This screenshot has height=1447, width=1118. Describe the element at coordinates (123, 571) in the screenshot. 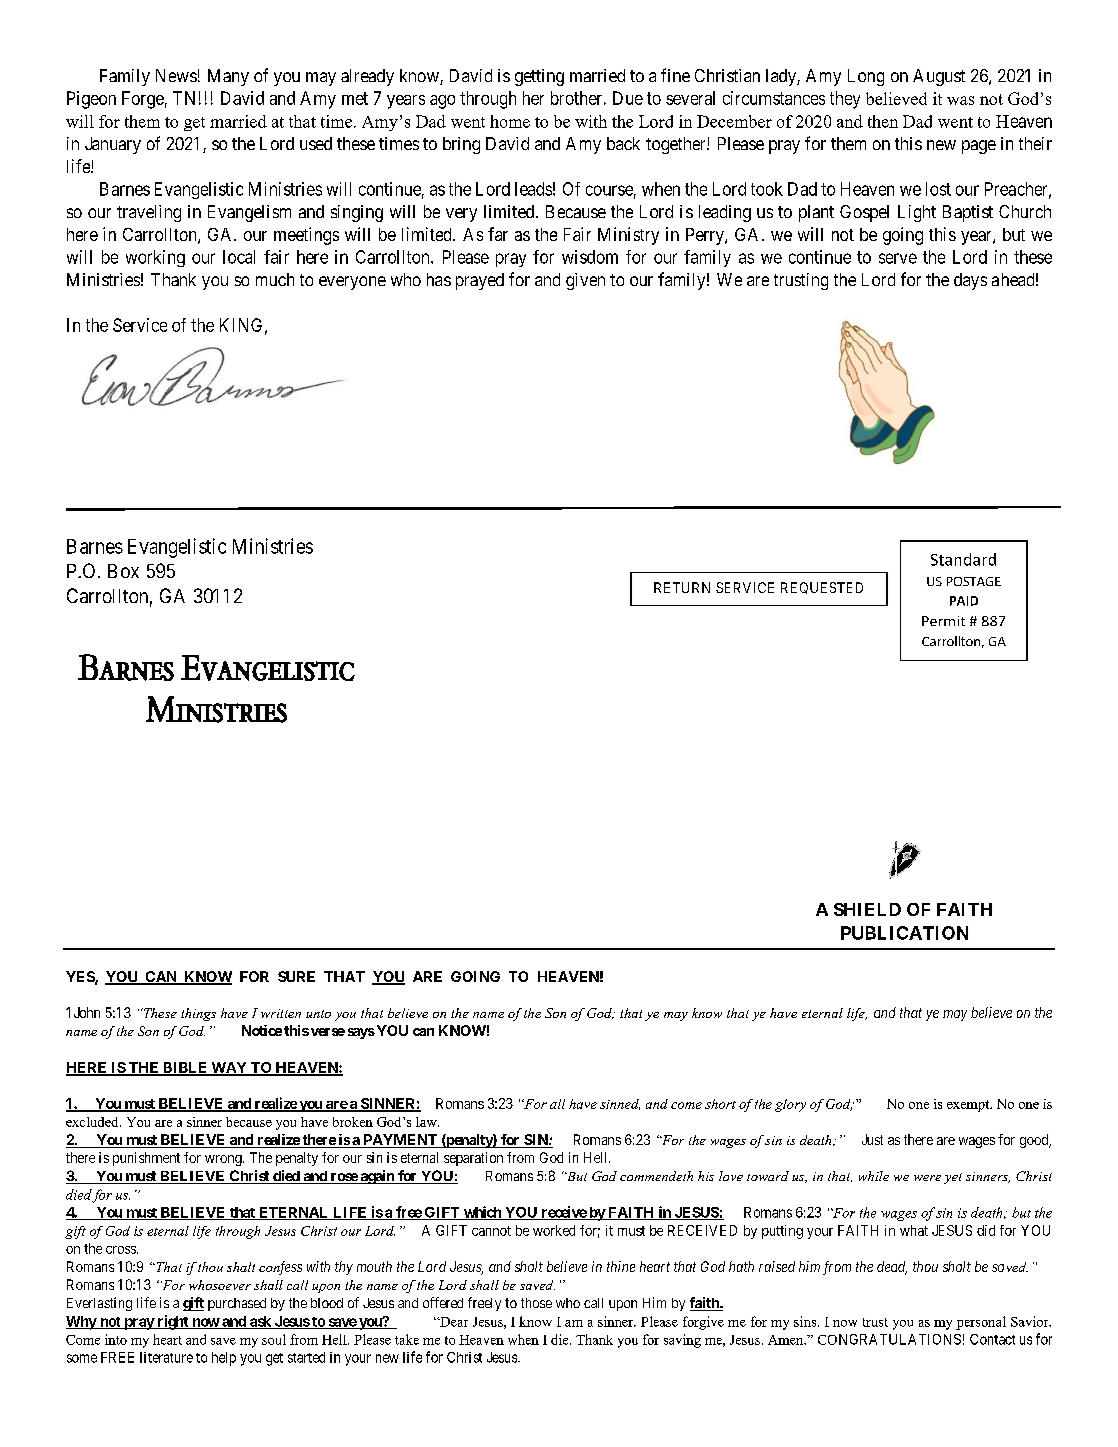

I see `Box` at that location.
